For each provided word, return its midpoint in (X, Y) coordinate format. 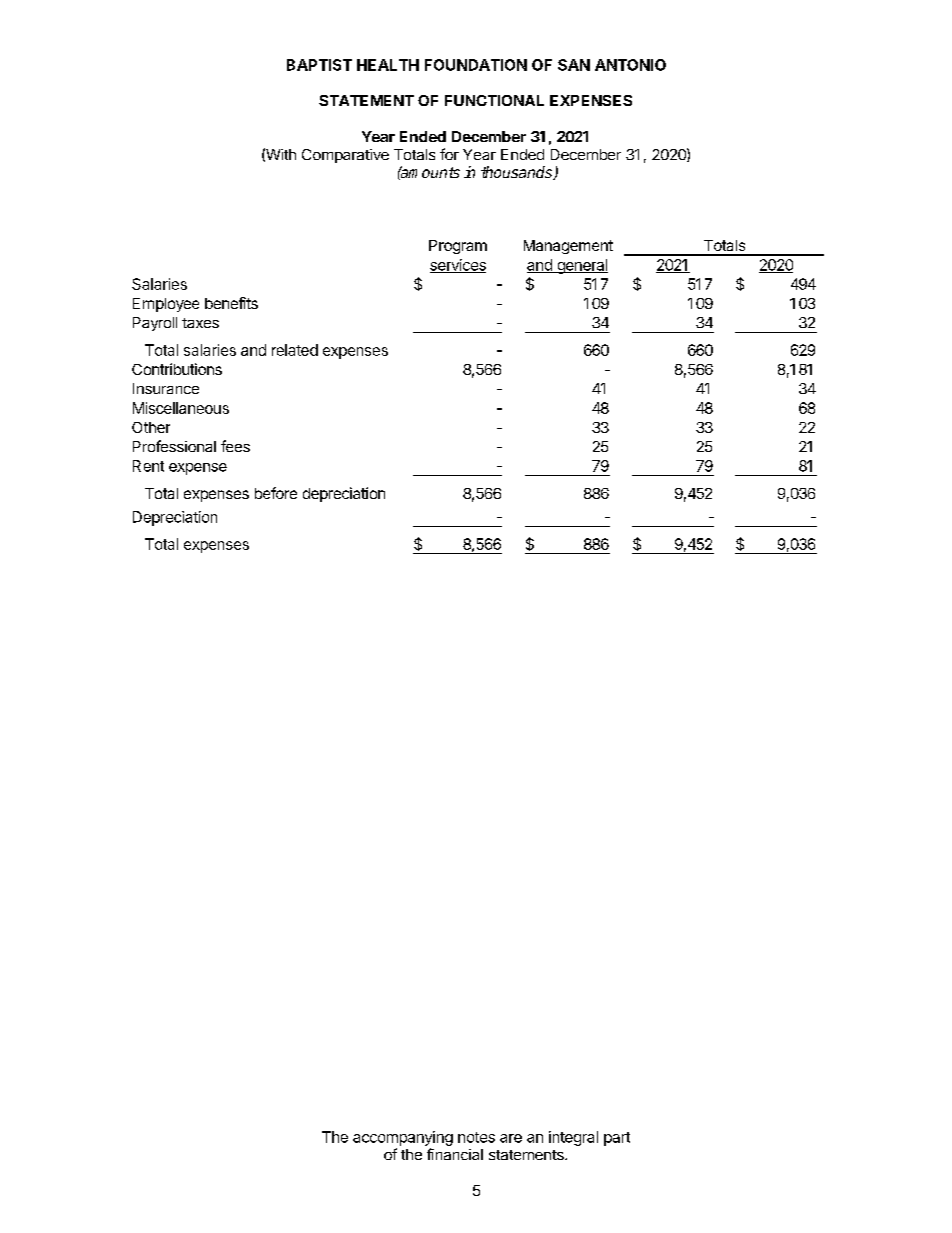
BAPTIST (319, 65)
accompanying (403, 1138)
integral (573, 1138)
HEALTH (388, 65)
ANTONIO (630, 65)
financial (455, 1154)
